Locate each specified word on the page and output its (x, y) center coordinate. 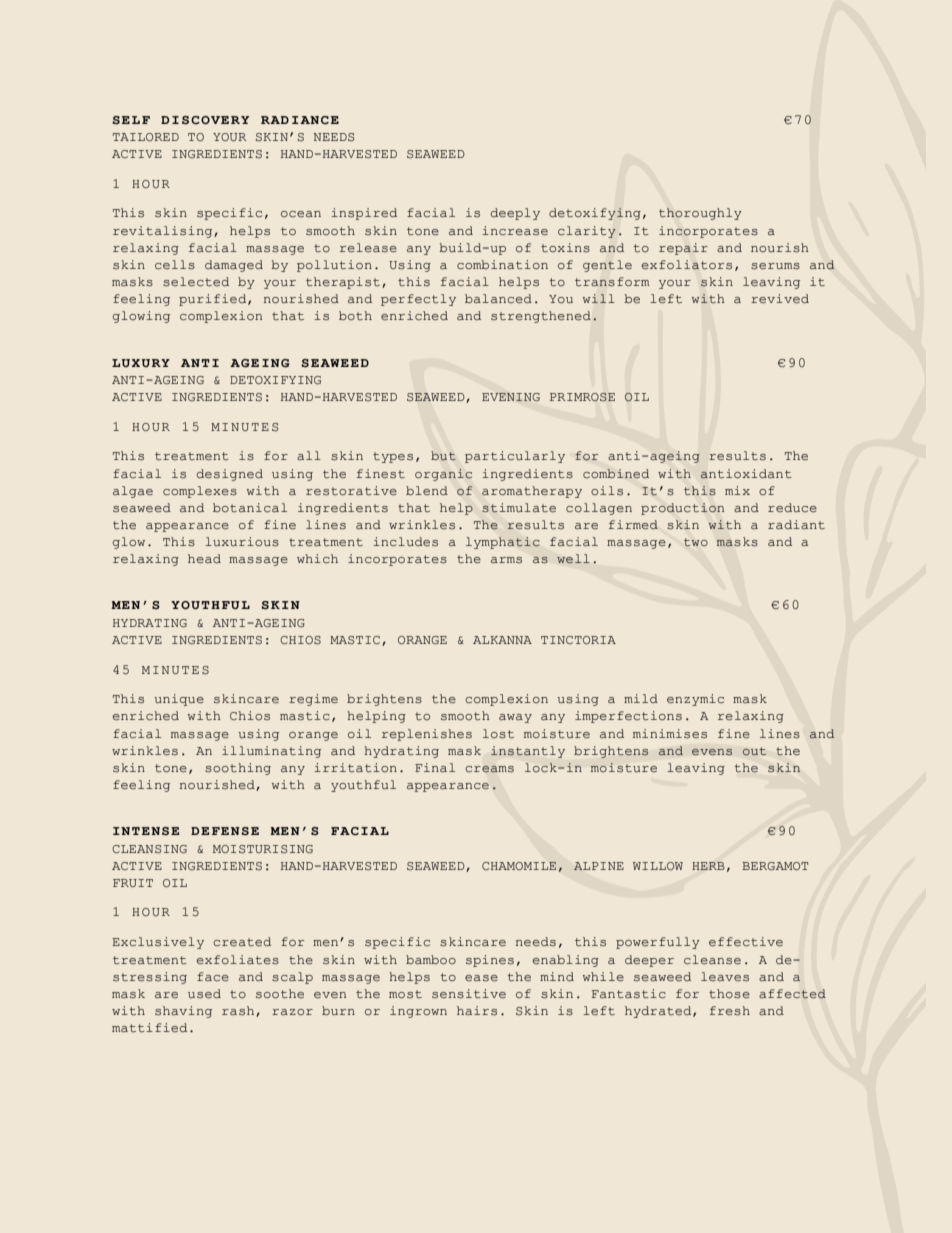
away (515, 718)
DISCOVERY (205, 120)
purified (214, 300)
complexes (200, 492)
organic (443, 475)
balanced (498, 299)
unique (179, 700)
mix (737, 490)
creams (489, 769)
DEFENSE (225, 831)
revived (780, 299)
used (204, 994)
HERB (708, 866)
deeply (515, 214)
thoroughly (700, 214)
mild (641, 698)
